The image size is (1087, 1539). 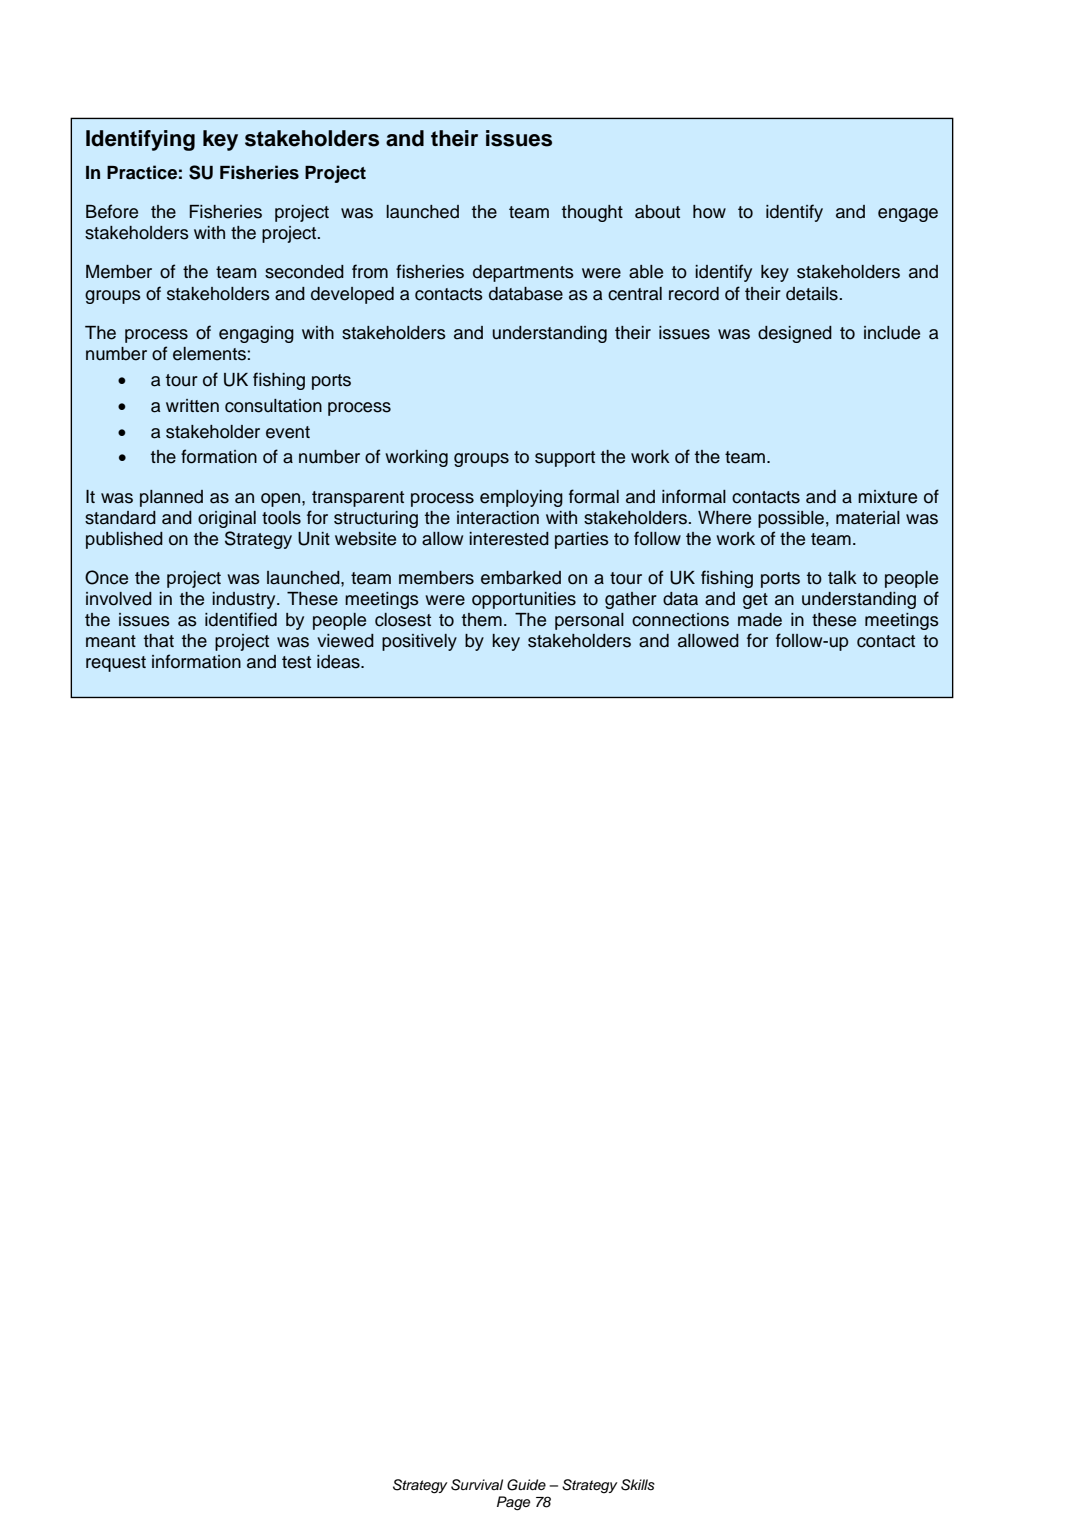 What do you see at coordinates (509, 539) in the screenshot?
I see `interested` at bounding box center [509, 539].
